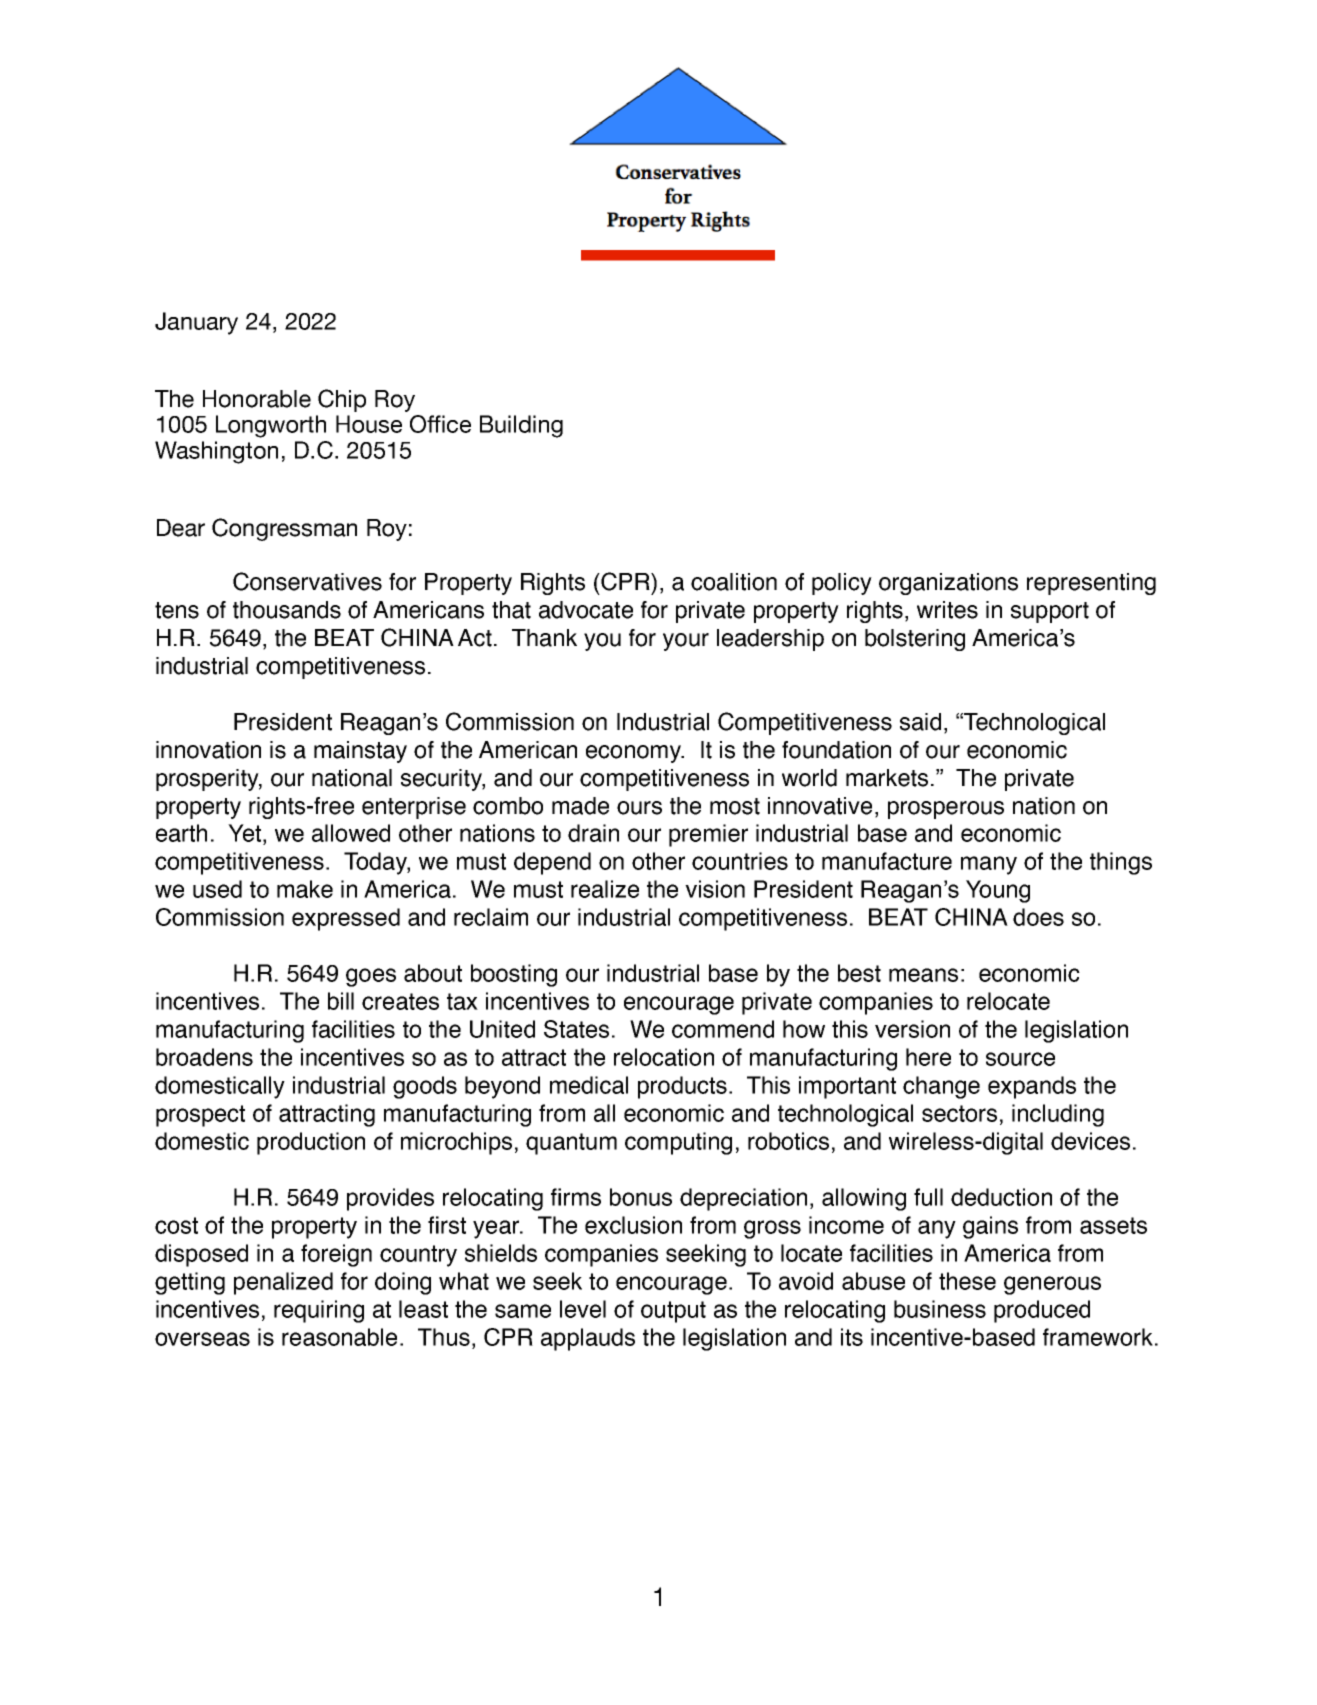  I want to click on means, so click(923, 975).
